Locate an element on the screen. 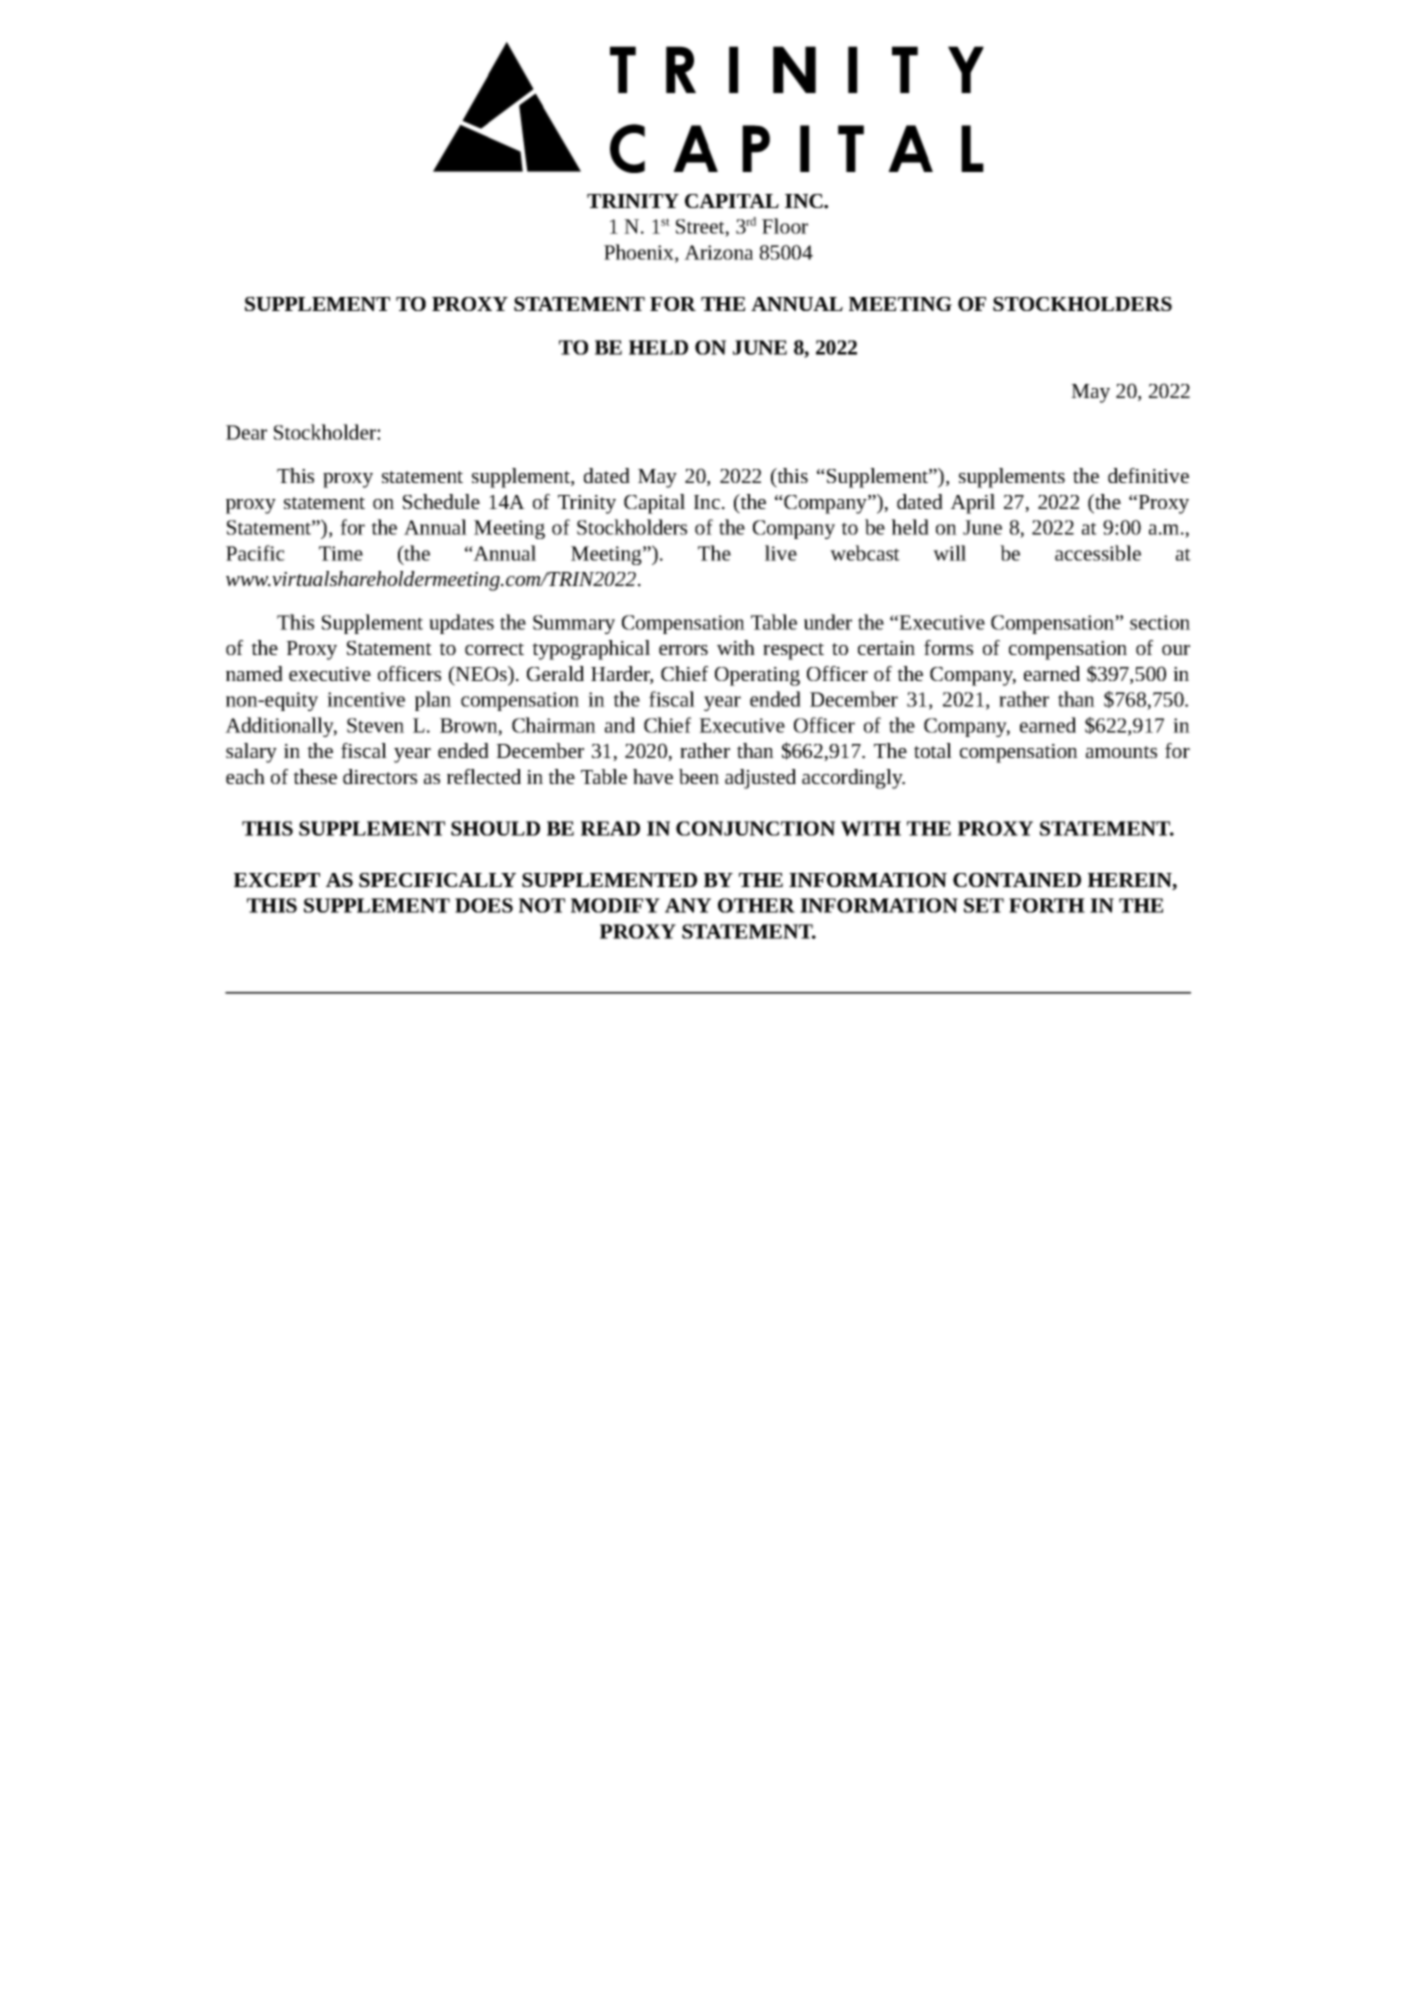 Image resolution: width=1418 pixels, height=2007 pixels. live is located at coordinates (781, 553).
